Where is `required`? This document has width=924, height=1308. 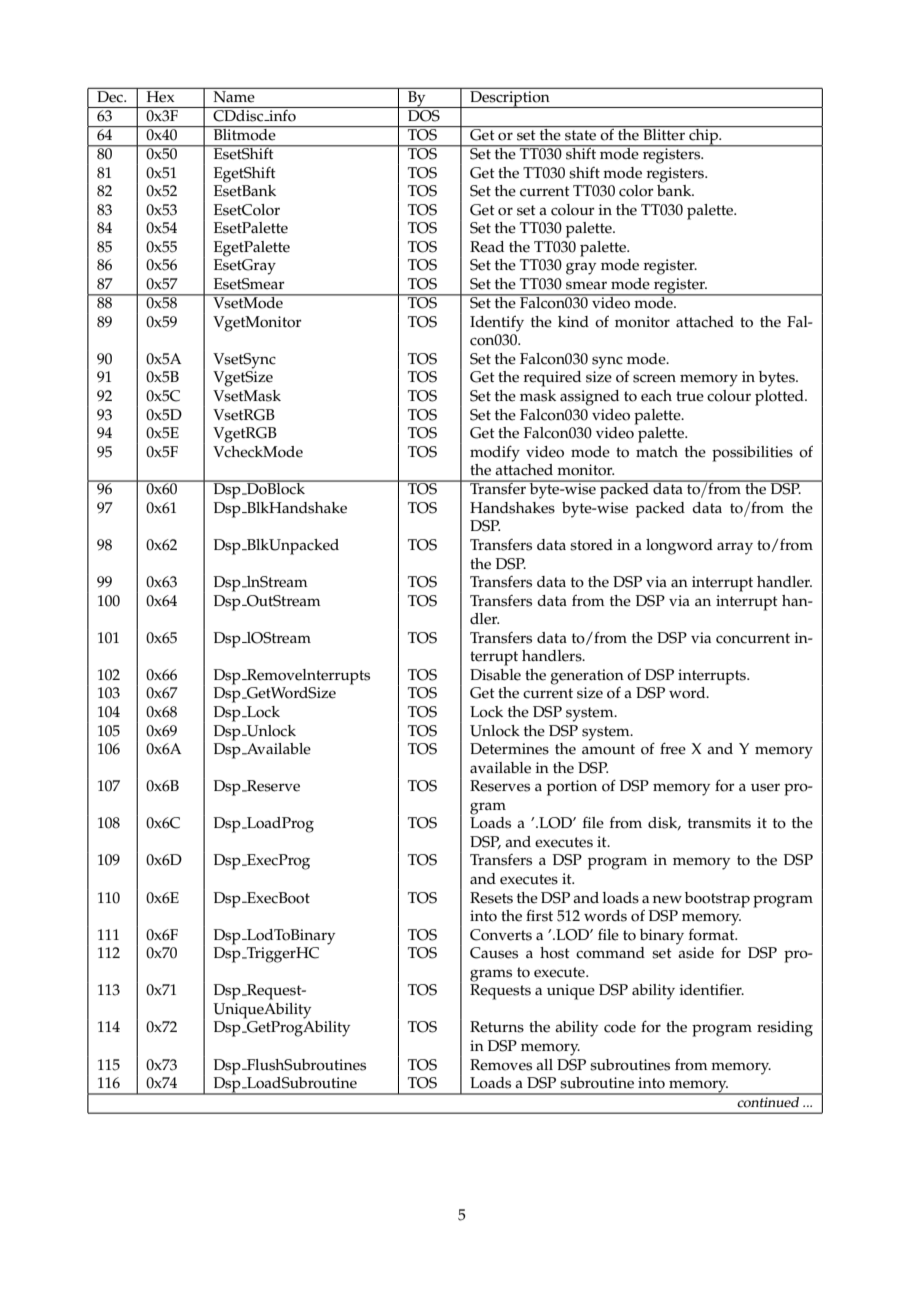 required is located at coordinates (552, 379).
